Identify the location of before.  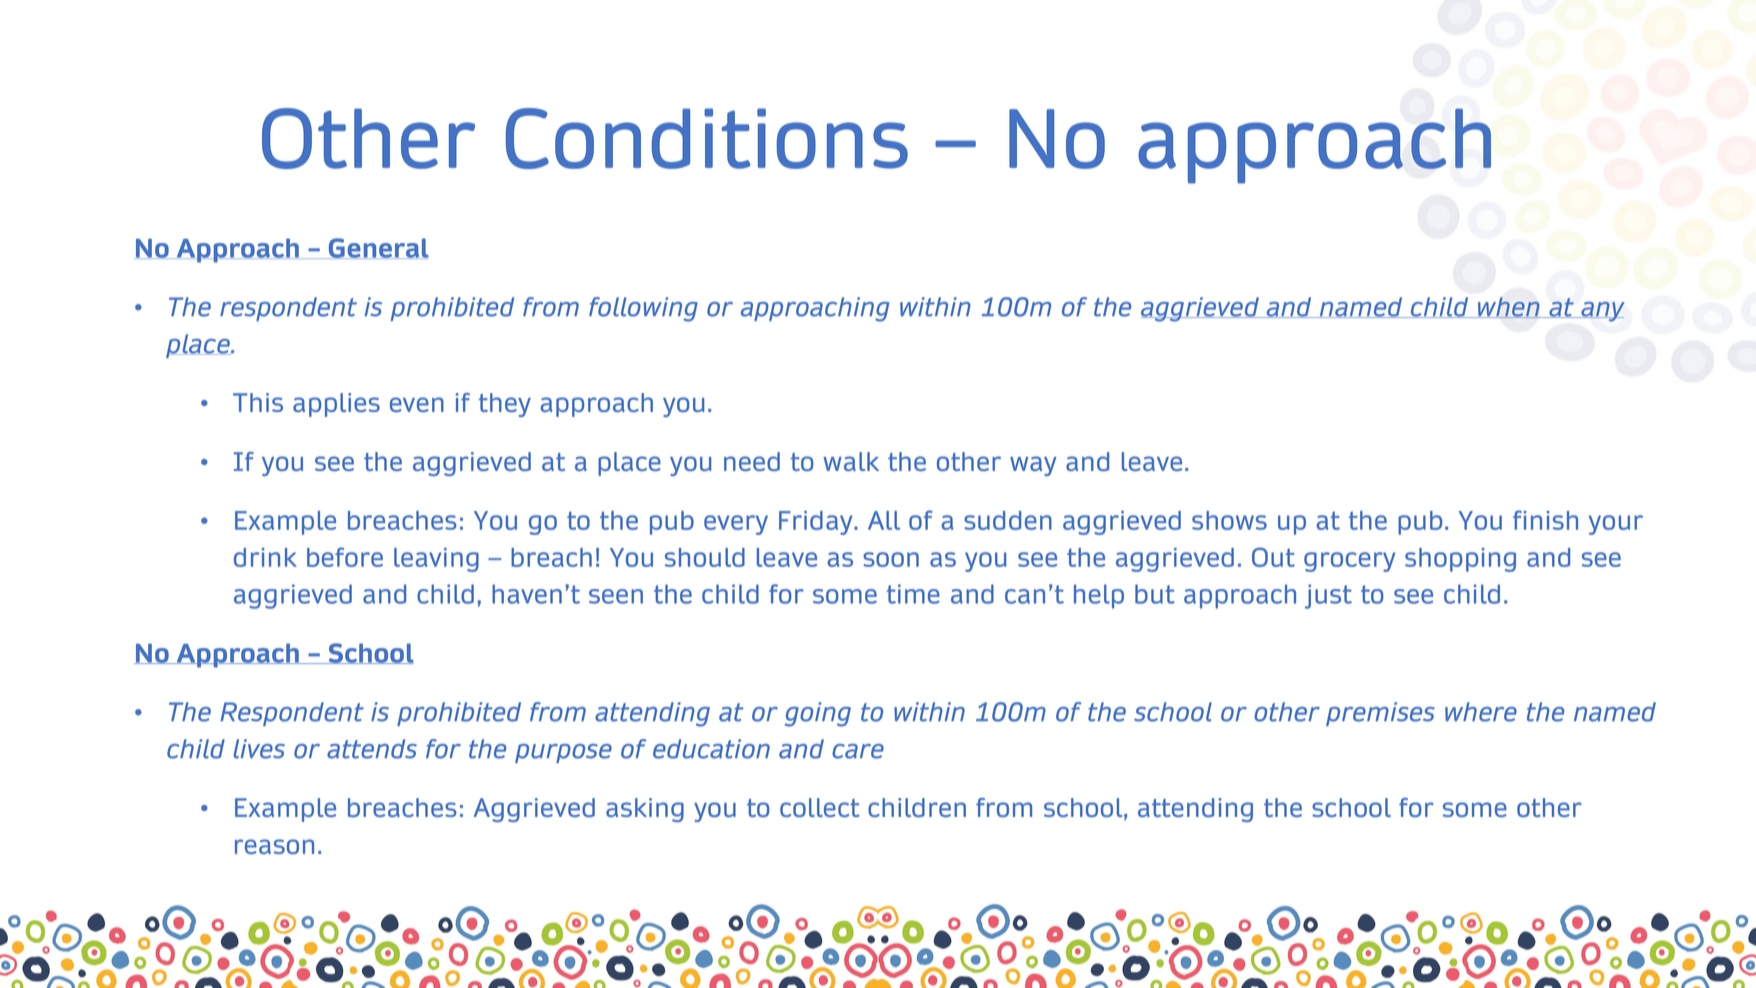
(345, 557).
